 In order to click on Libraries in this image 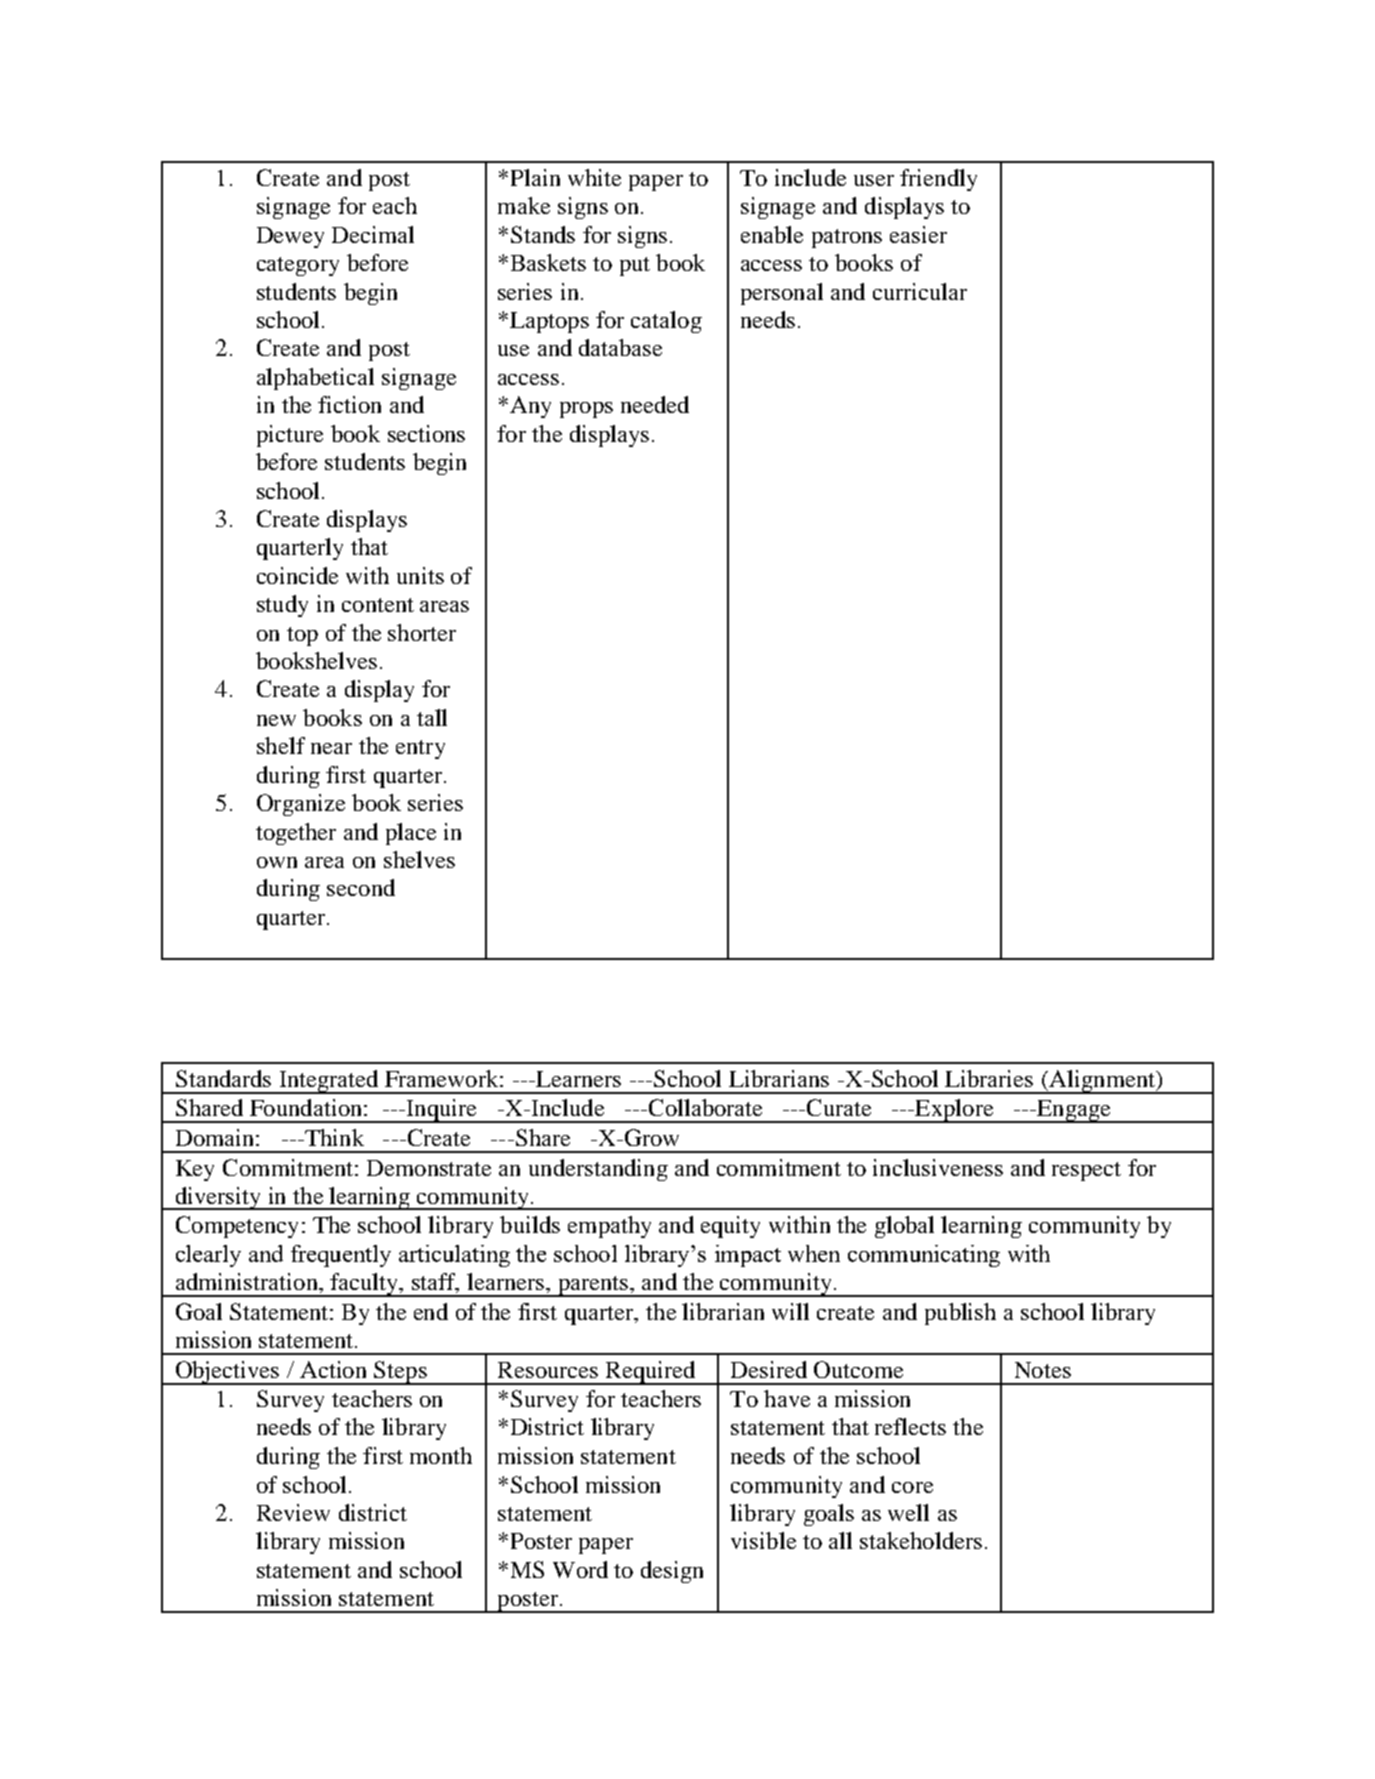, I will do `click(989, 1078)`.
